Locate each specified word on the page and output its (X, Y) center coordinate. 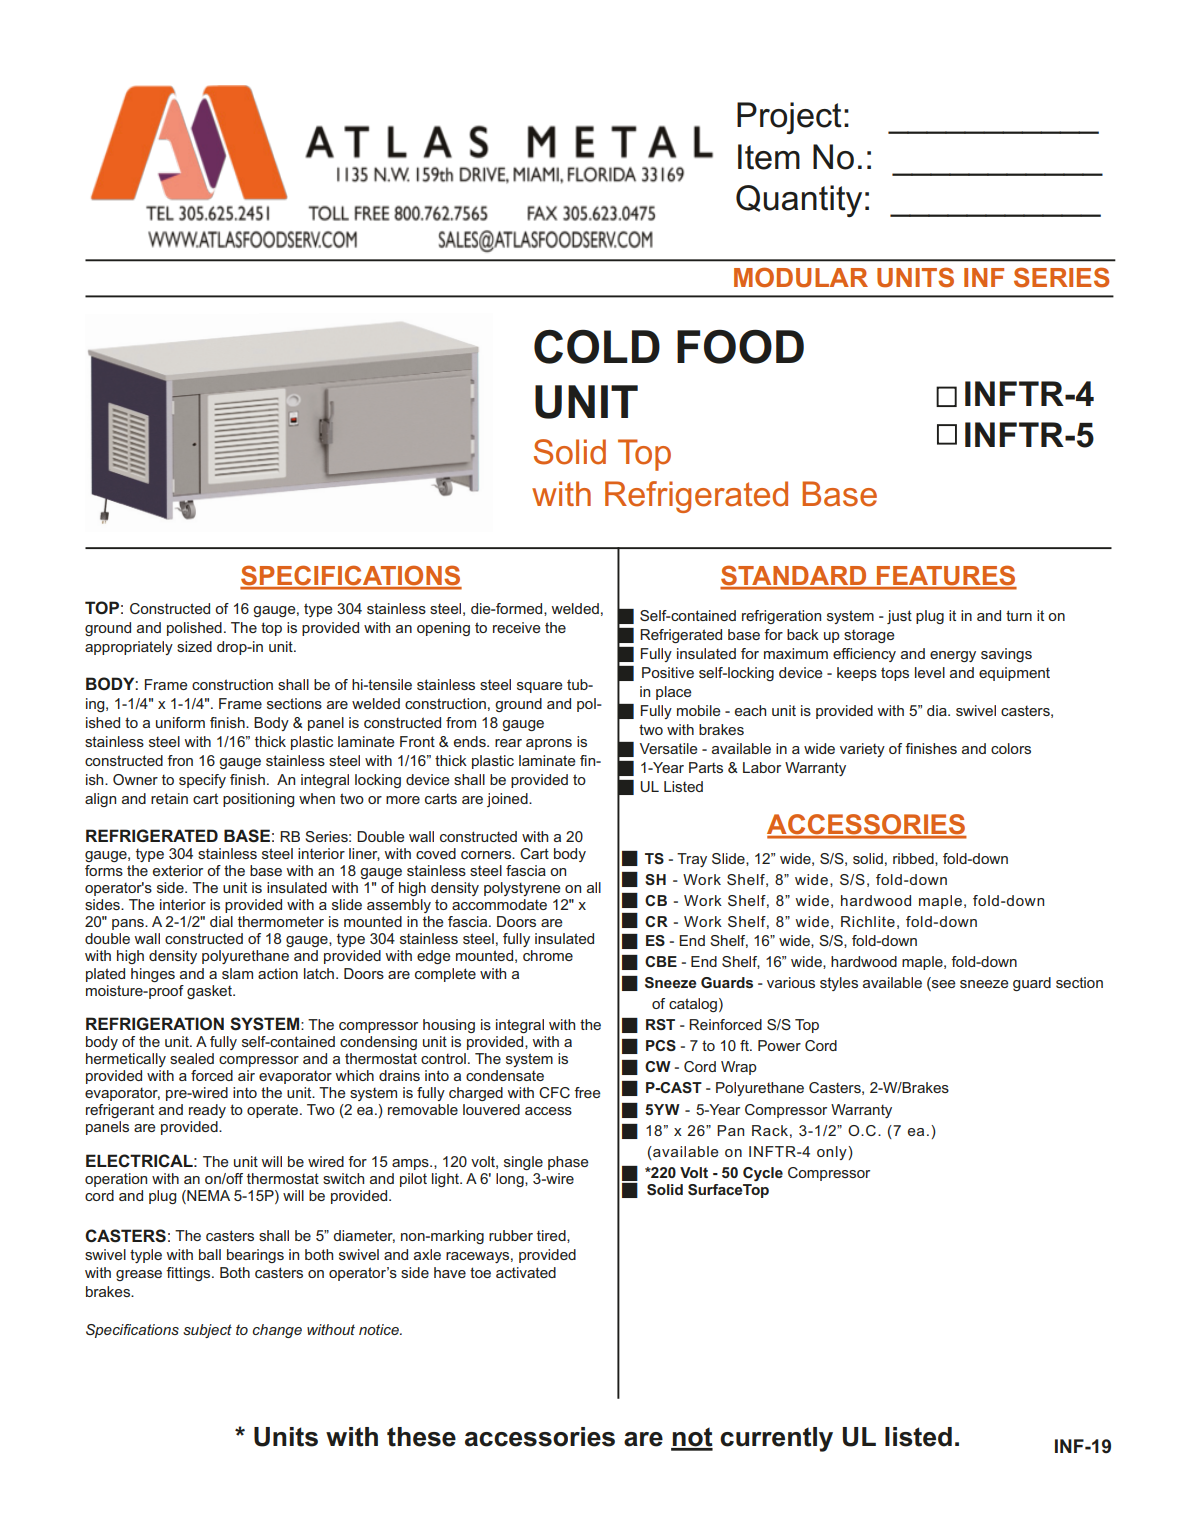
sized (194, 646)
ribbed (914, 859)
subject (207, 1331)
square (540, 687)
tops (895, 674)
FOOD (740, 346)
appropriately (129, 648)
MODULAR (801, 277)
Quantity (799, 201)
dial (221, 921)
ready (207, 1111)
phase (568, 1163)
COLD (597, 347)
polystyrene (522, 889)
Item (769, 157)
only (833, 1153)
